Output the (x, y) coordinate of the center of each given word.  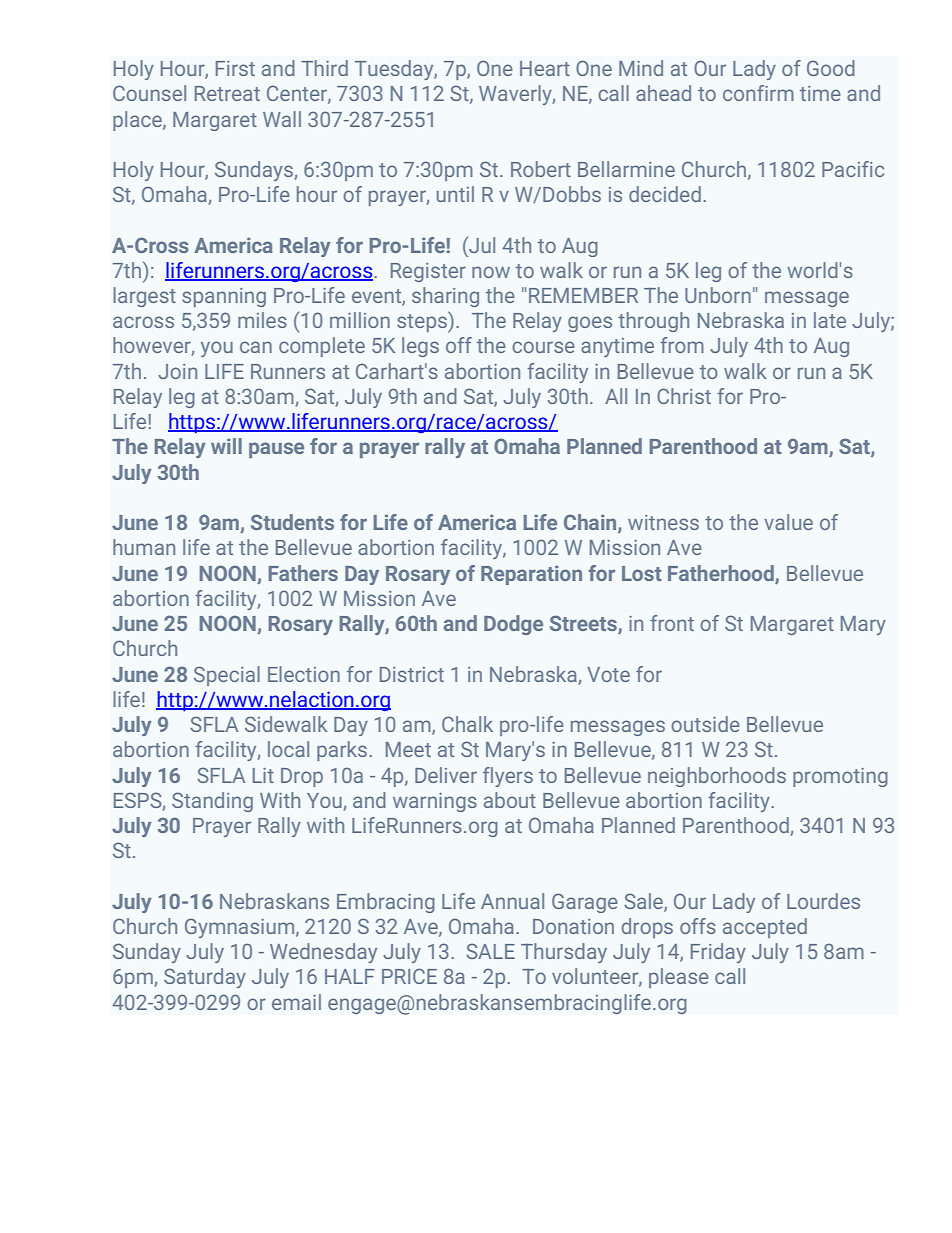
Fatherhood (721, 573)
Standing (212, 802)
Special (227, 676)
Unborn (718, 295)
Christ (684, 396)
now (491, 272)
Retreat (227, 93)
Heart (545, 68)
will (226, 446)
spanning (224, 297)
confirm (758, 93)
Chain (591, 523)
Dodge (513, 625)
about (510, 800)
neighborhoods (717, 777)
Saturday (205, 978)
